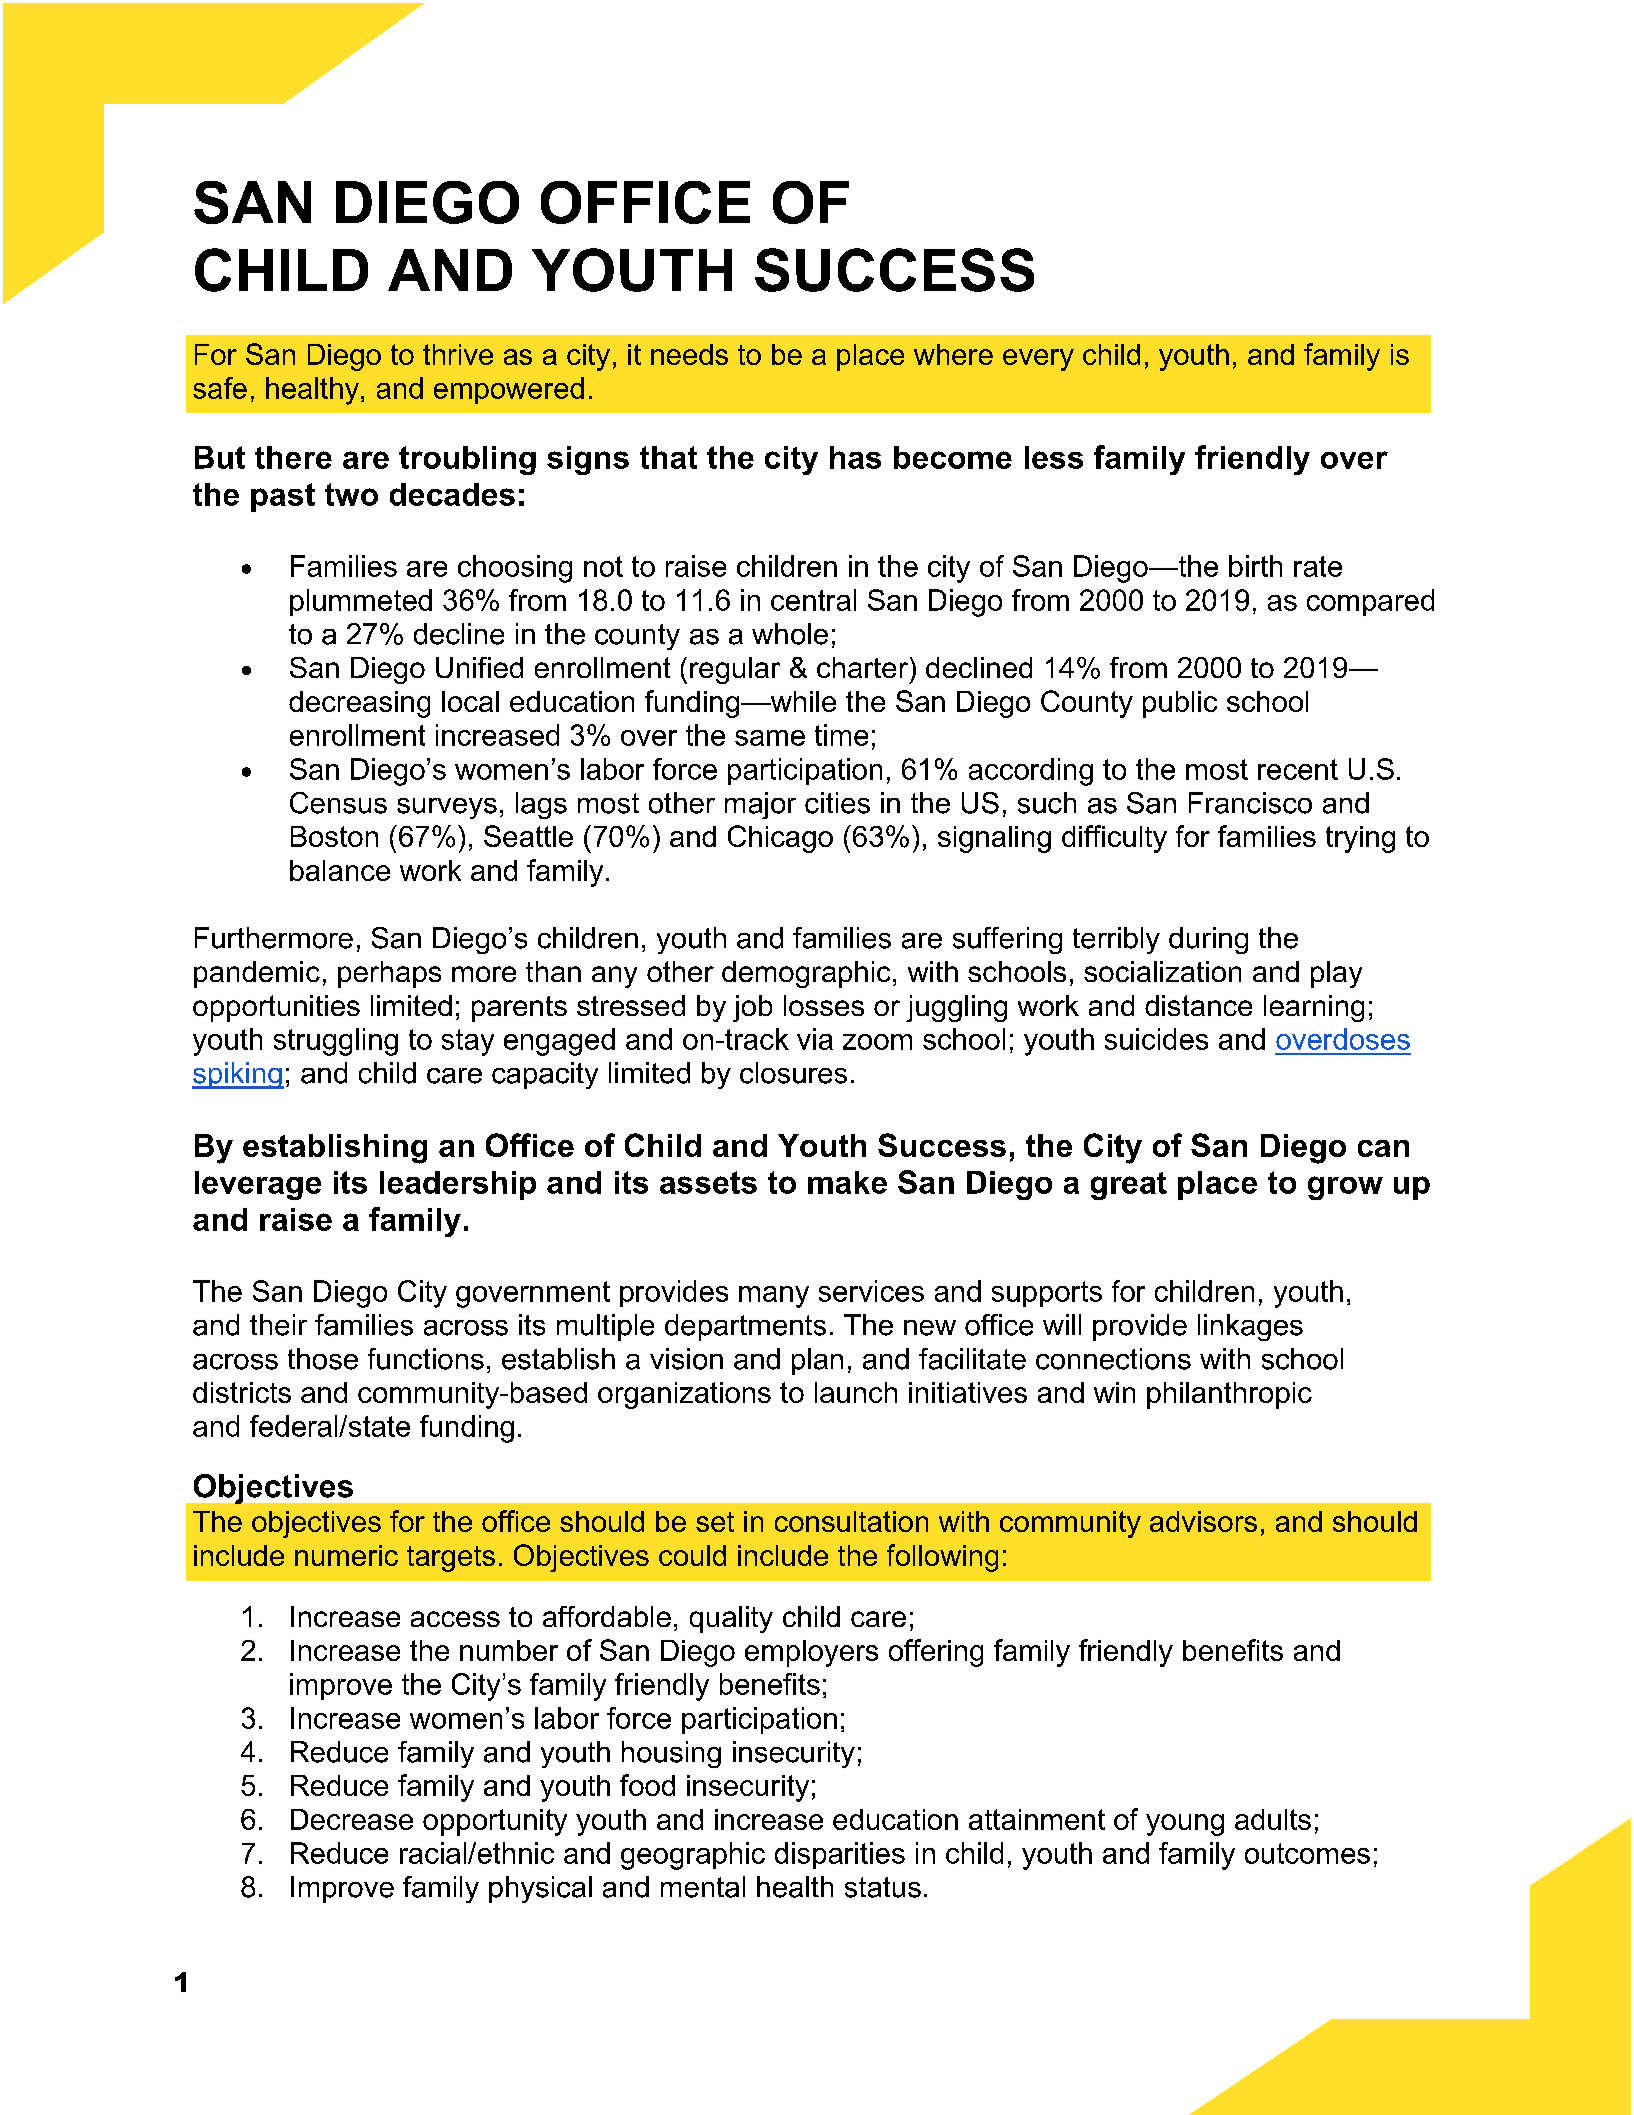 This page has height=2115, width=1634. I want to click on less, so click(1054, 457).
